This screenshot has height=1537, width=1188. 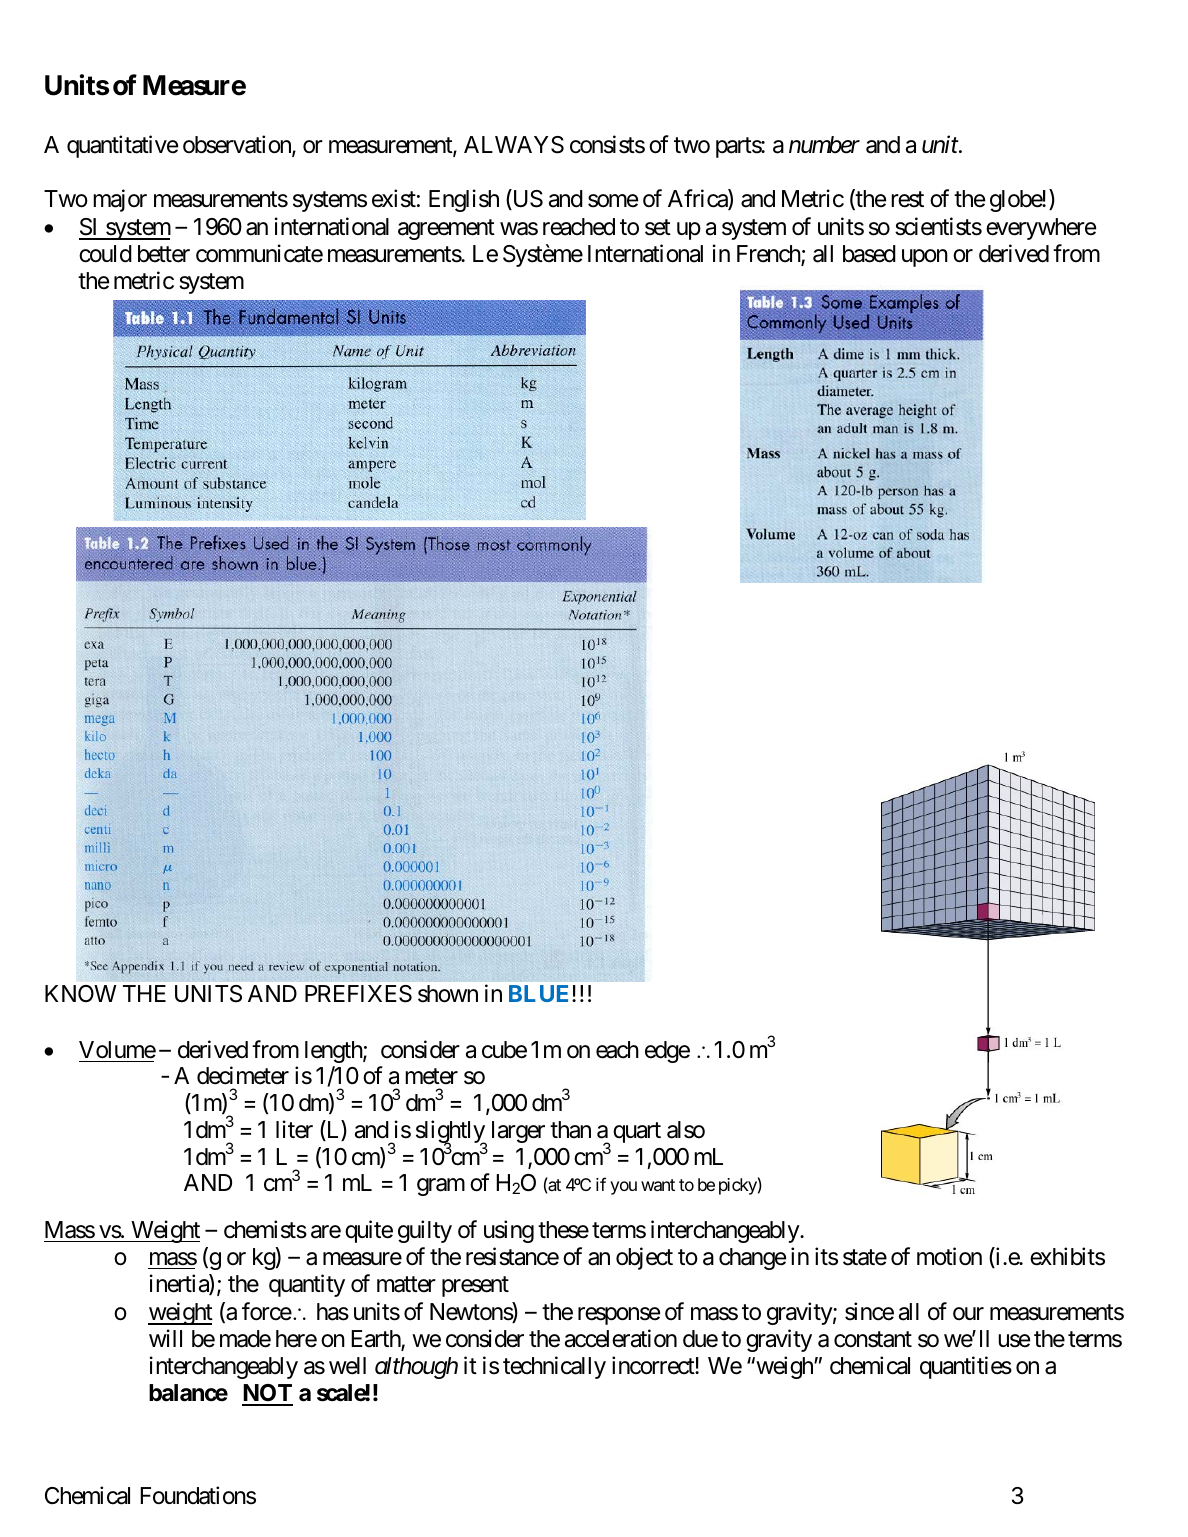 I want to click on agreement, so click(x=446, y=230).
